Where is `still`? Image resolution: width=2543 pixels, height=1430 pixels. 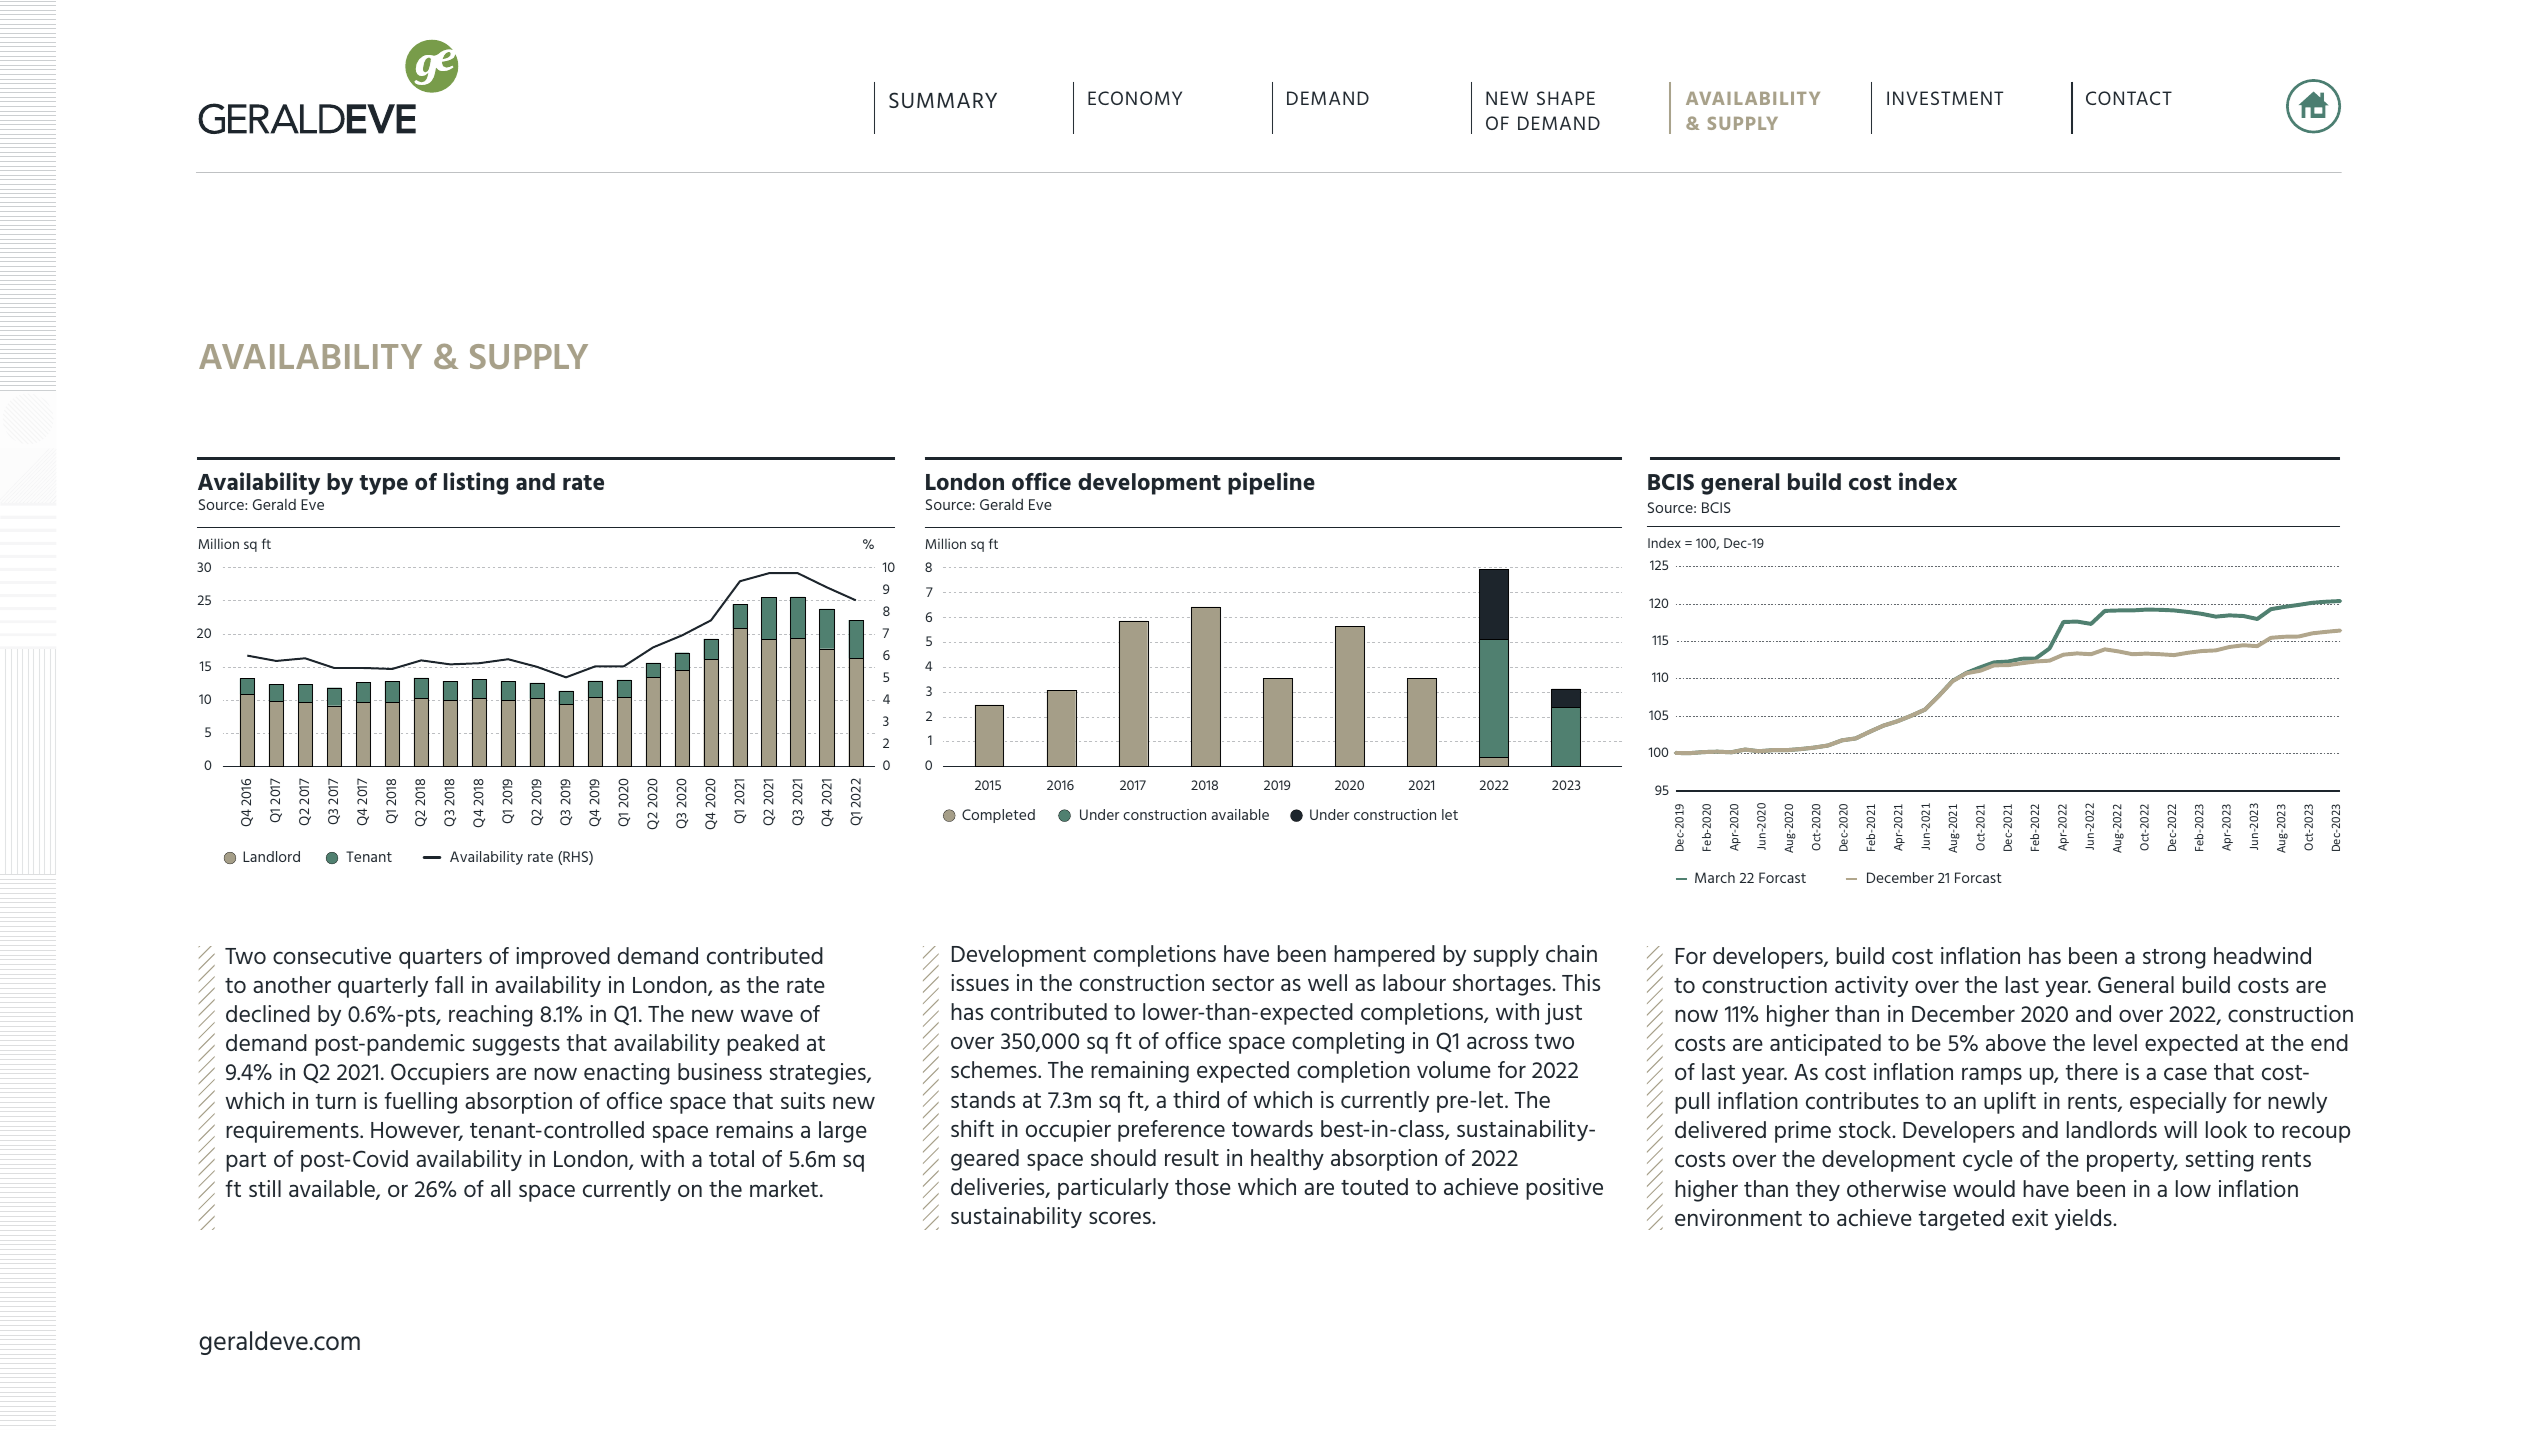 still is located at coordinates (265, 1188).
